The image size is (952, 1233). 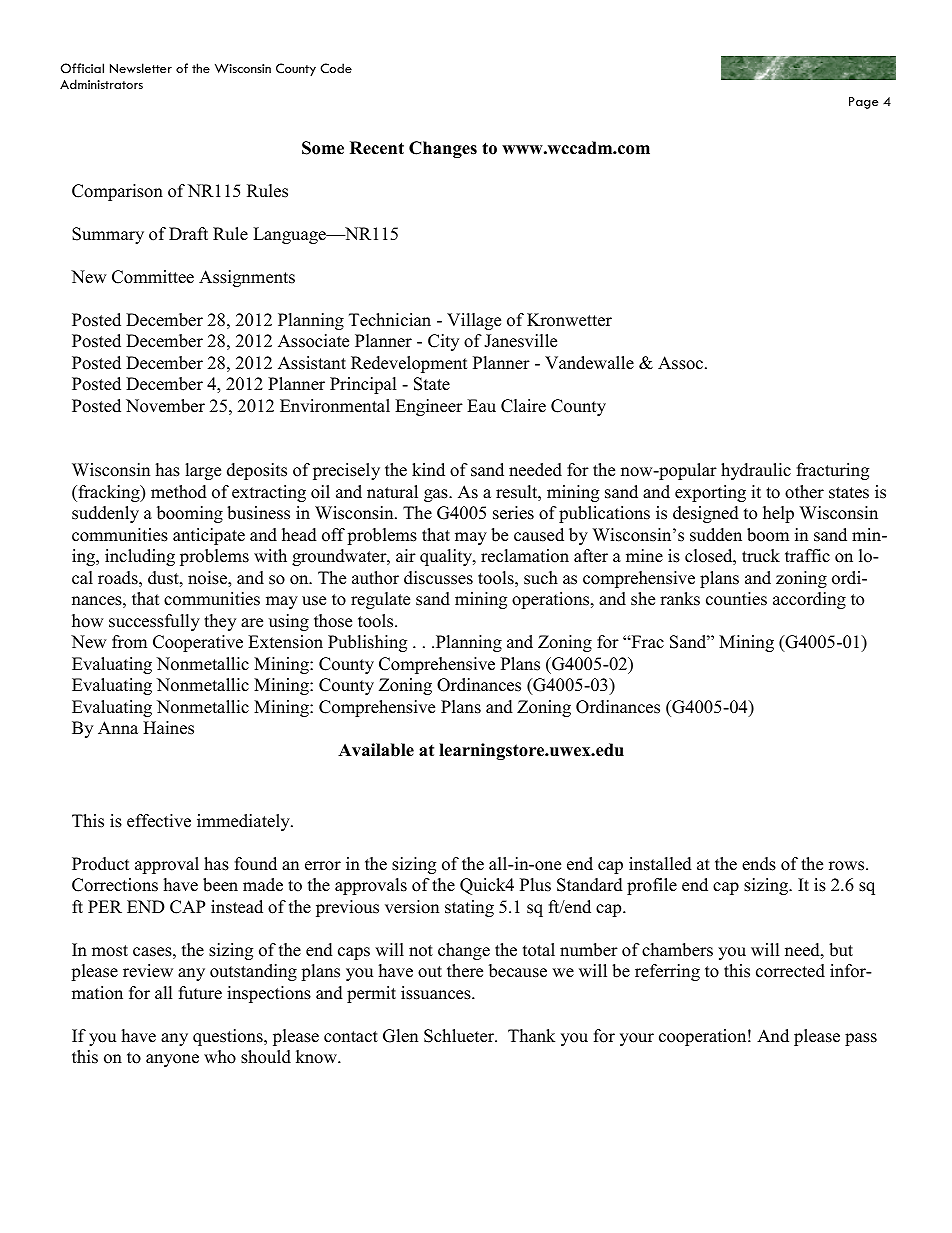 What do you see at coordinates (209, 536) in the page?
I see `anticipate` at bounding box center [209, 536].
